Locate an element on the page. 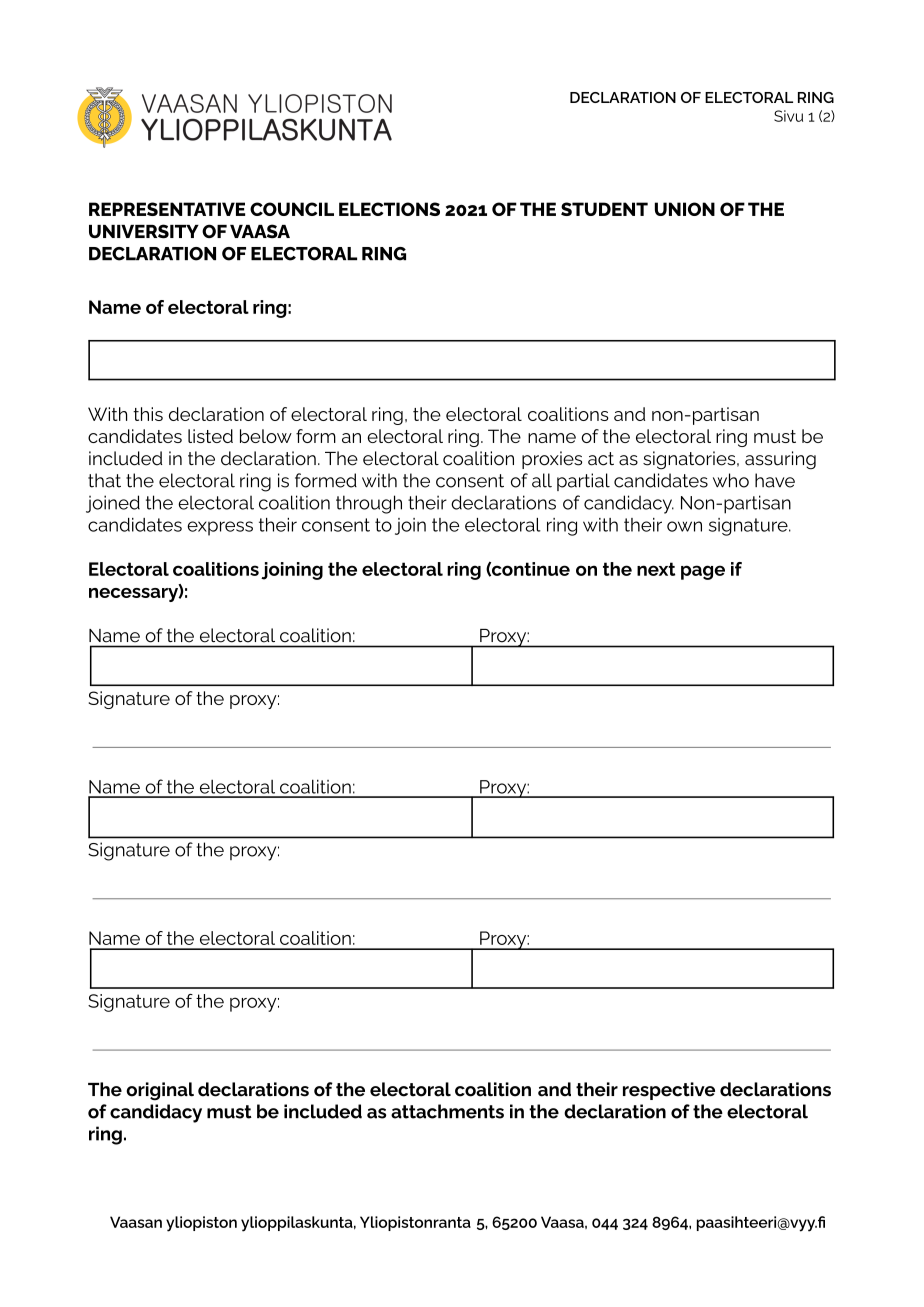 The width and height of the page is (924, 1307). attachments is located at coordinates (447, 1111).
